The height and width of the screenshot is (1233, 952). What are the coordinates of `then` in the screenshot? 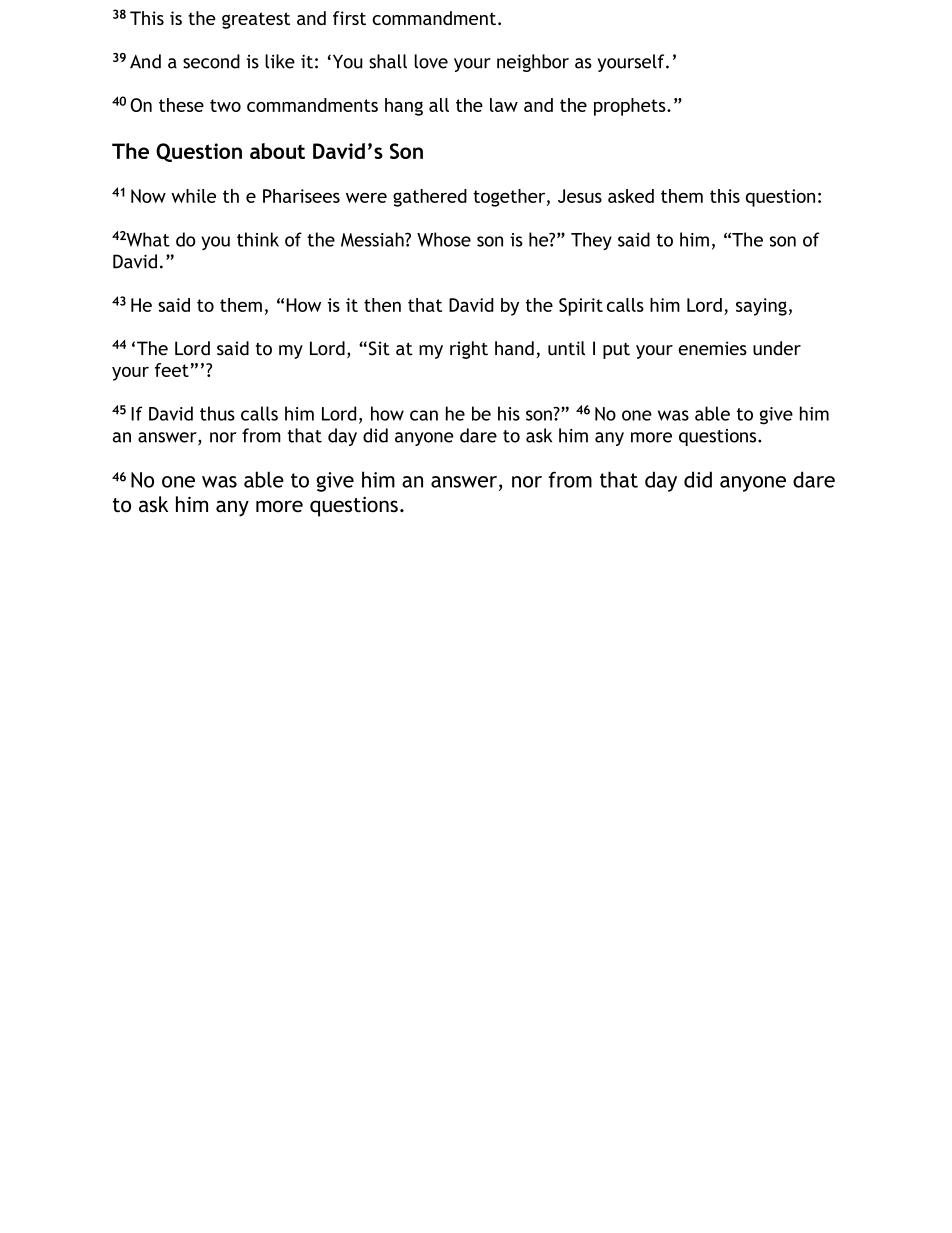 It's located at (382, 305).
